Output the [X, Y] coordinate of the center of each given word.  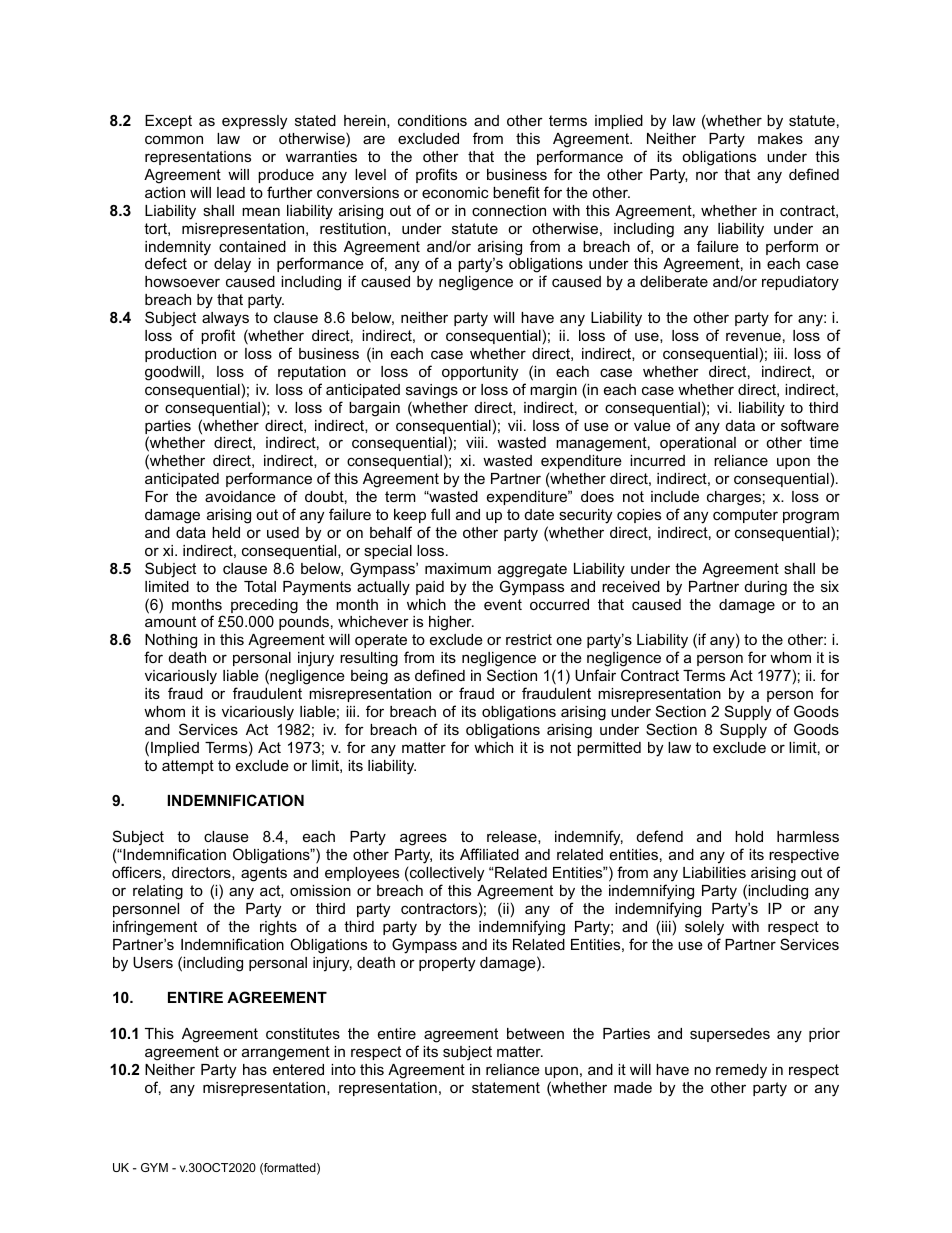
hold [749, 836]
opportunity [480, 373]
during [766, 588]
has [255, 1069]
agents [264, 874]
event [503, 604]
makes [780, 138]
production [180, 355]
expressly [254, 122]
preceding [264, 606]
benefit [516, 192]
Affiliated [489, 854]
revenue [753, 336]
